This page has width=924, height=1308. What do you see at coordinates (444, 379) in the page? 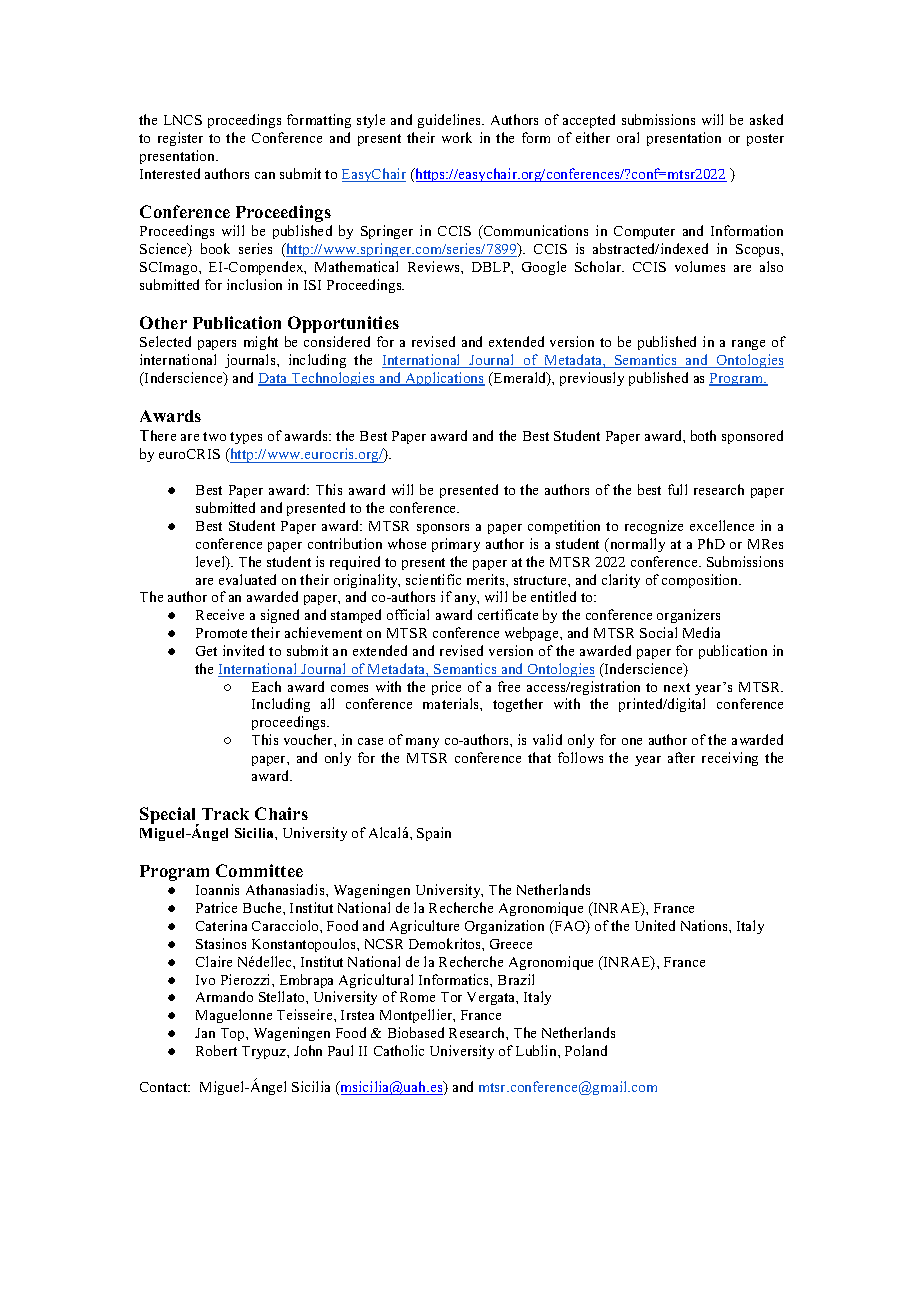
I see `Applications` at bounding box center [444, 379].
